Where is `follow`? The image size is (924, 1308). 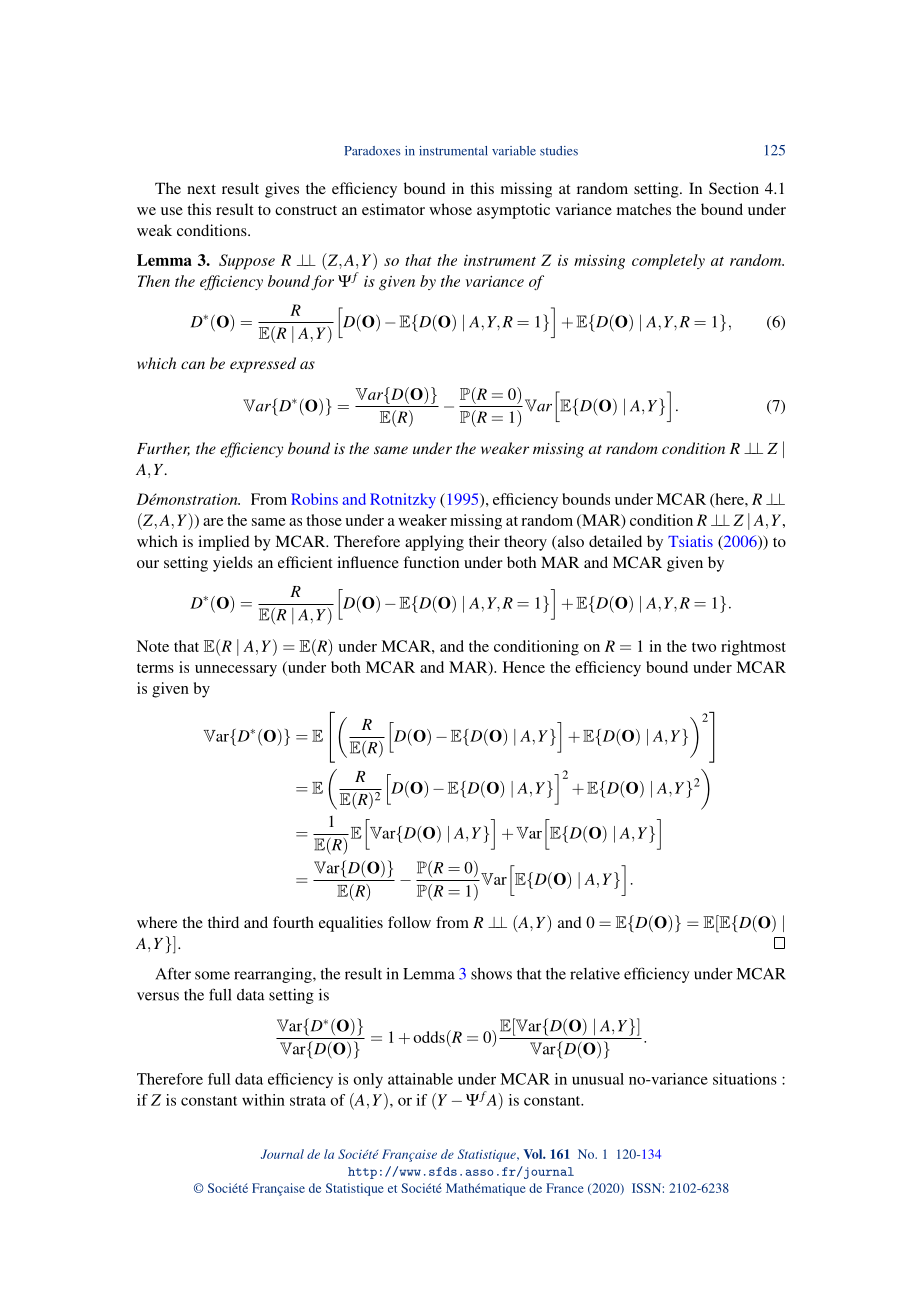 follow is located at coordinates (409, 922).
